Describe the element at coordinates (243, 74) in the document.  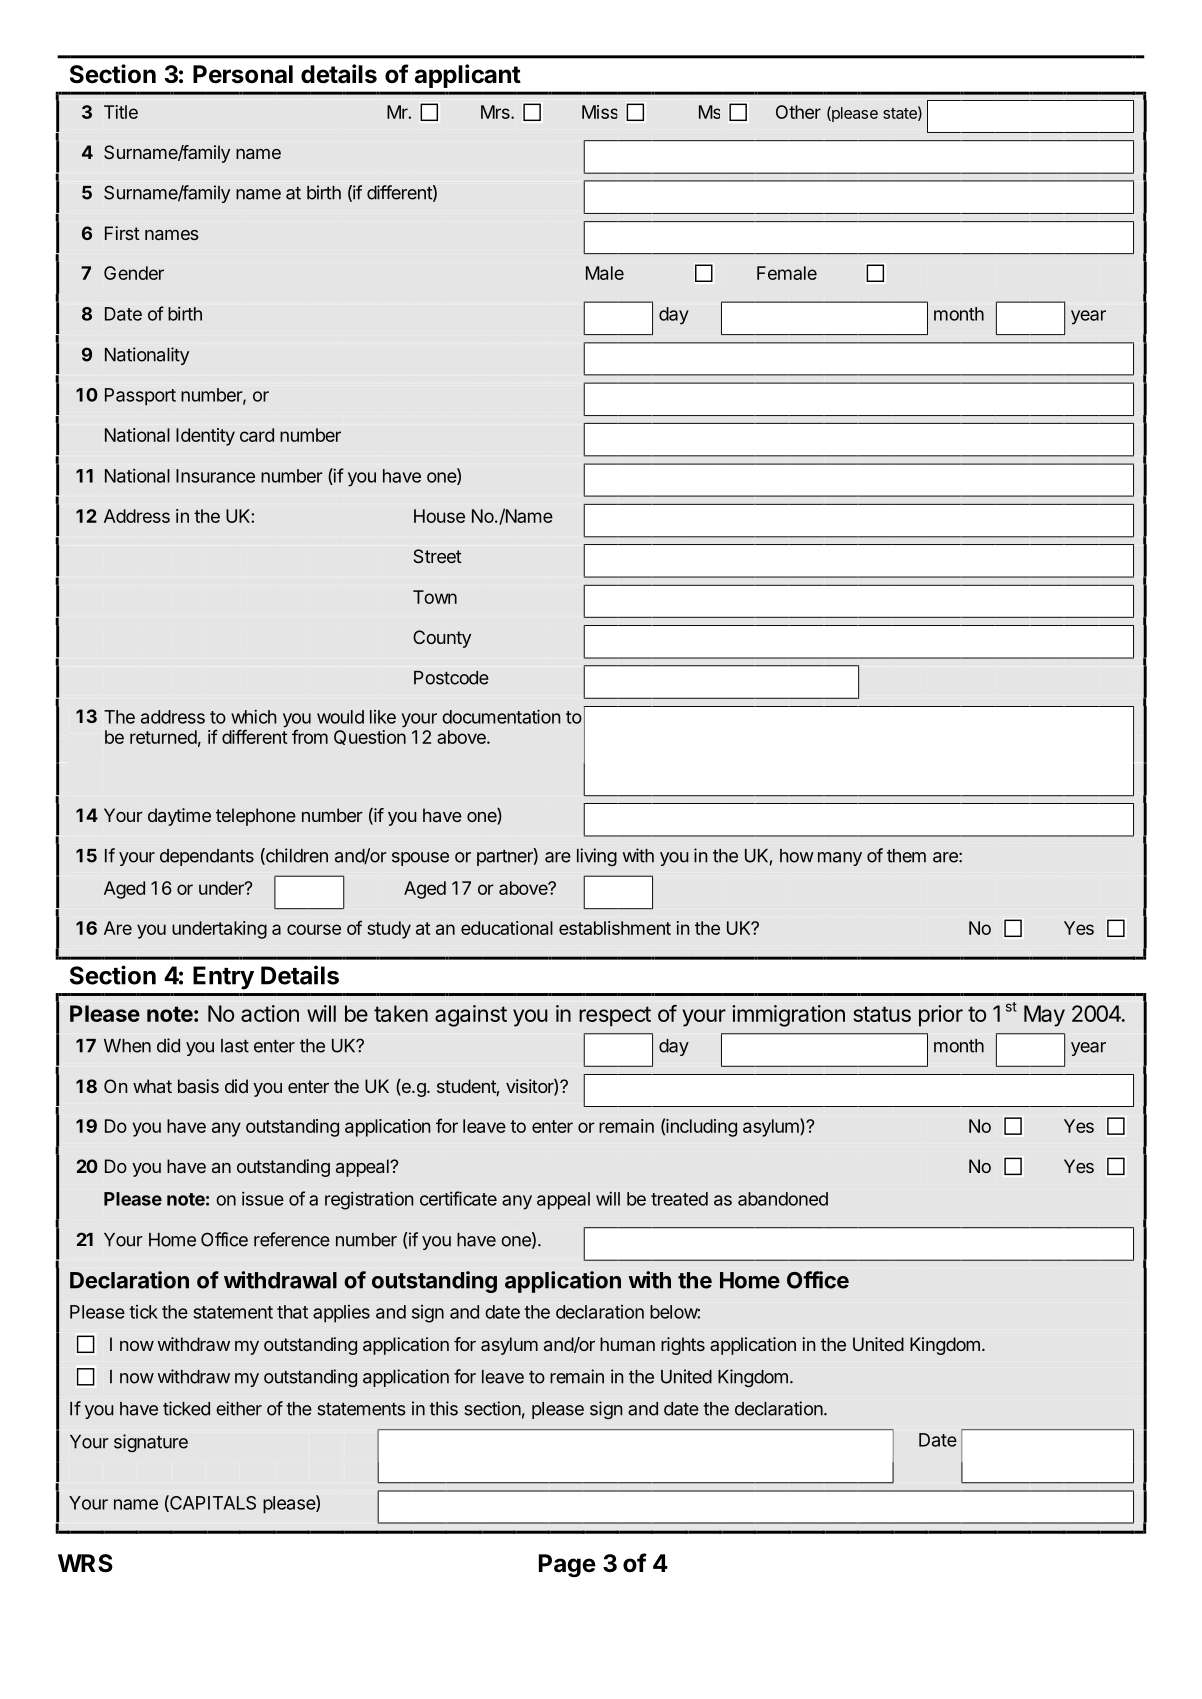
I see `Personal` at that location.
